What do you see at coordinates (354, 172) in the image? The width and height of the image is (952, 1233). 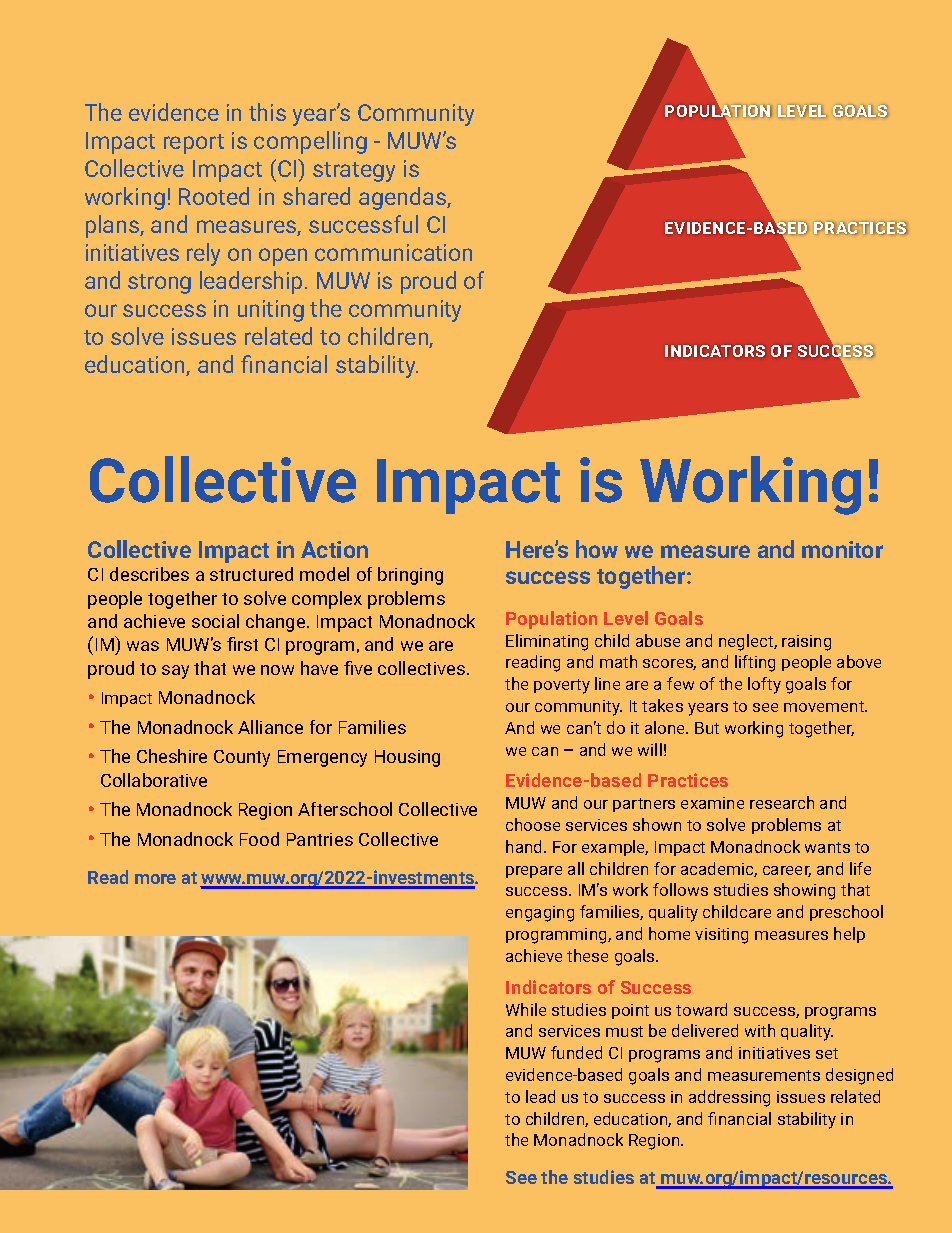 I see `strategy` at bounding box center [354, 172].
